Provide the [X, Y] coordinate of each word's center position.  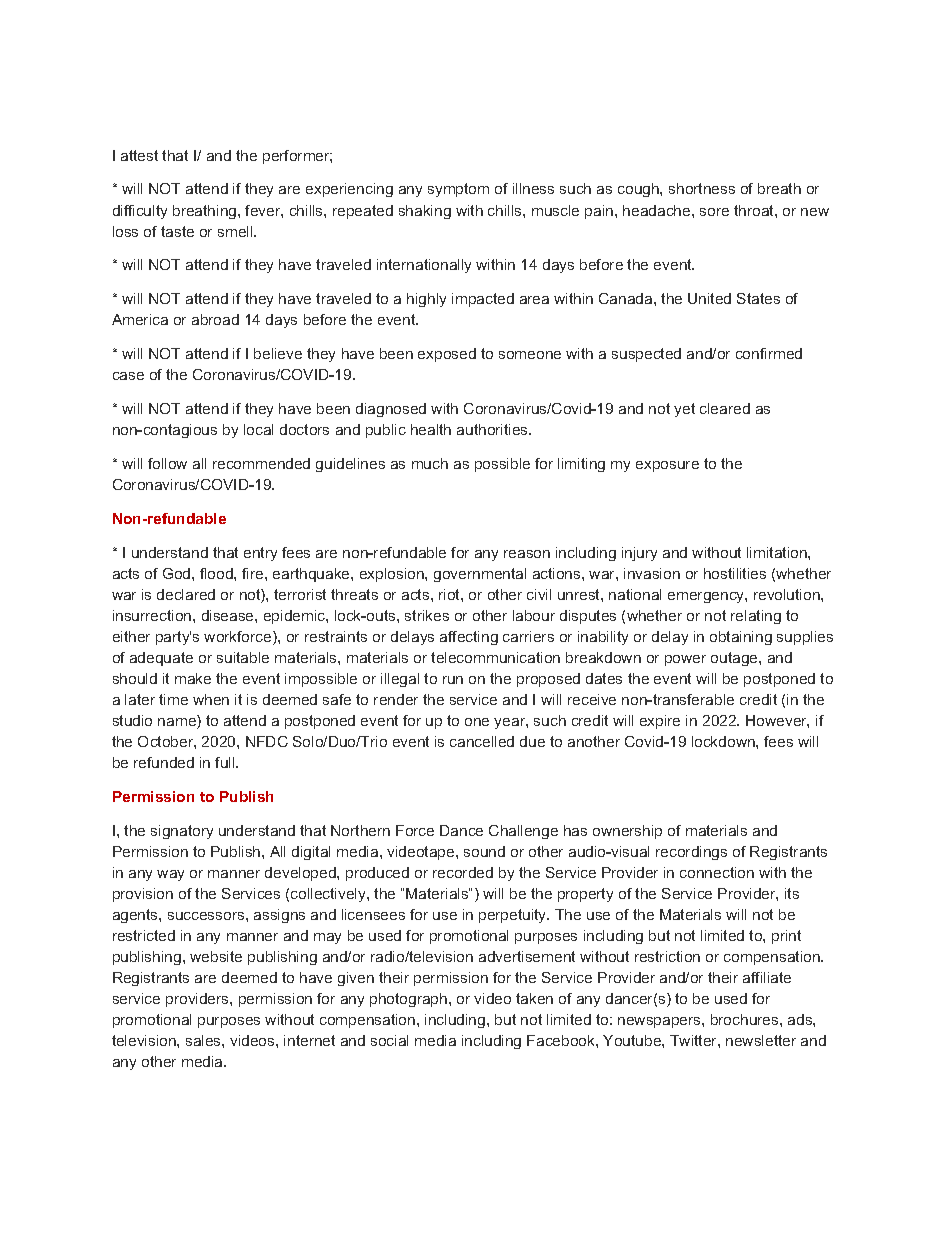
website [216, 956]
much [430, 463]
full [226, 762]
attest [139, 155]
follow [167, 463]
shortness [702, 188]
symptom [458, 190]
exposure [667, 466]
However [777, 721]
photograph [410, 1000]
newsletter [761, 1040]
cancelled [482, 741]
